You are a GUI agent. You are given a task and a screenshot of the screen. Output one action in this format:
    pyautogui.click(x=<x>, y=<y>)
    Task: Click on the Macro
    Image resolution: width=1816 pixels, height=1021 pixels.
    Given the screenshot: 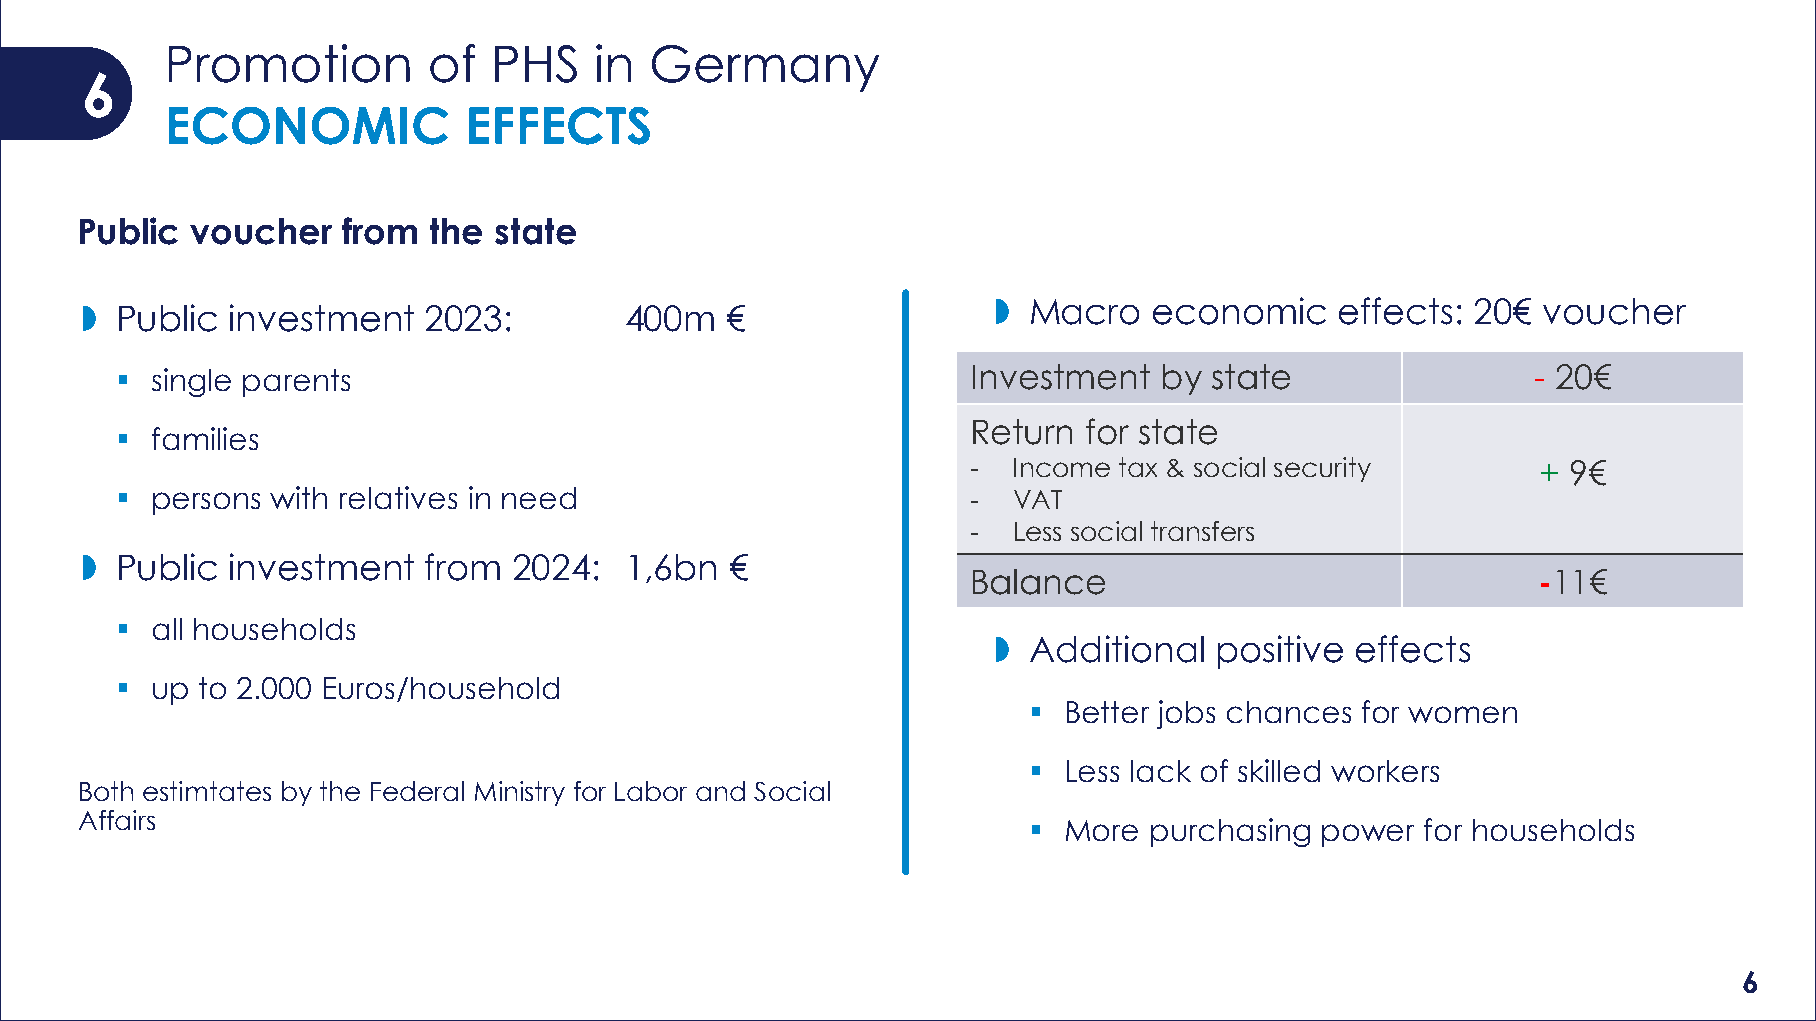 What is the action you would take?
    pyautogui.click(x=1085, y=312)
